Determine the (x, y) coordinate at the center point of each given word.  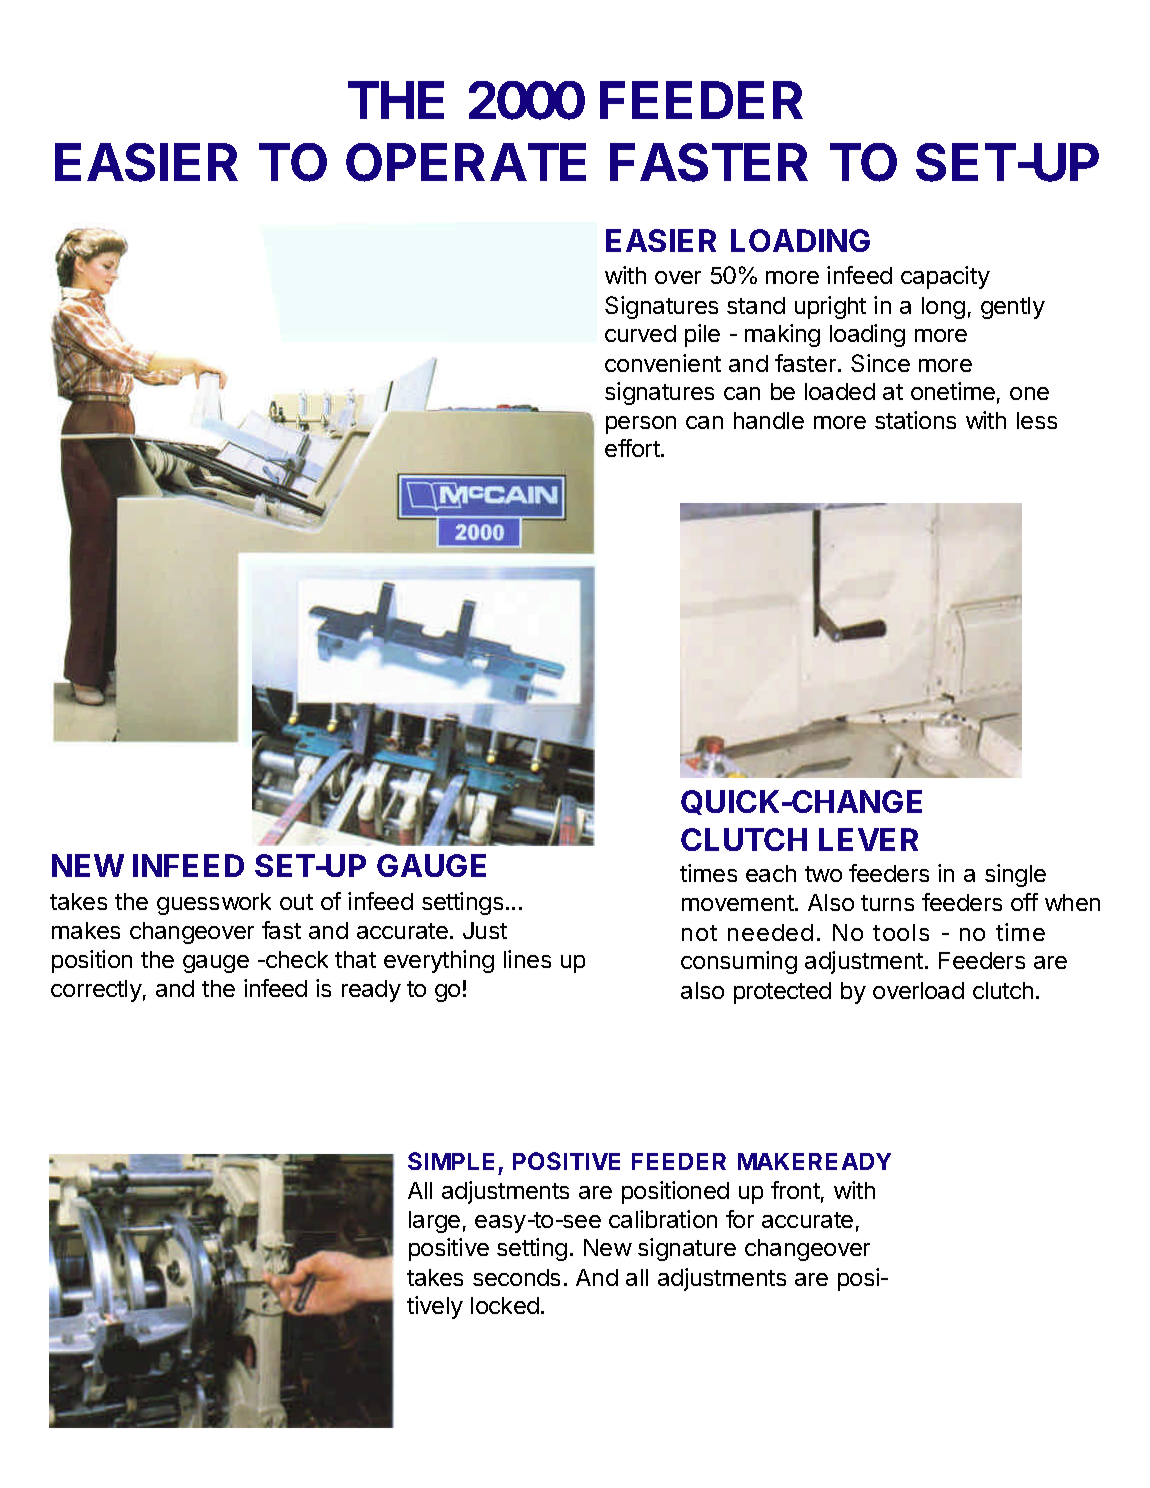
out (296, 902)
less (1037, 420)
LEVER (868, 839)
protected (782, 993)
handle (769, 420)
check (296, 959)
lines (527, 959)
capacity (945, 277)
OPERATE (466, 162)
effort (633, 448)
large (434, 1222)
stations (915, 420)
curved (640, 333)
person (641, 425)
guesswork (214, 904)
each (771, 873)
